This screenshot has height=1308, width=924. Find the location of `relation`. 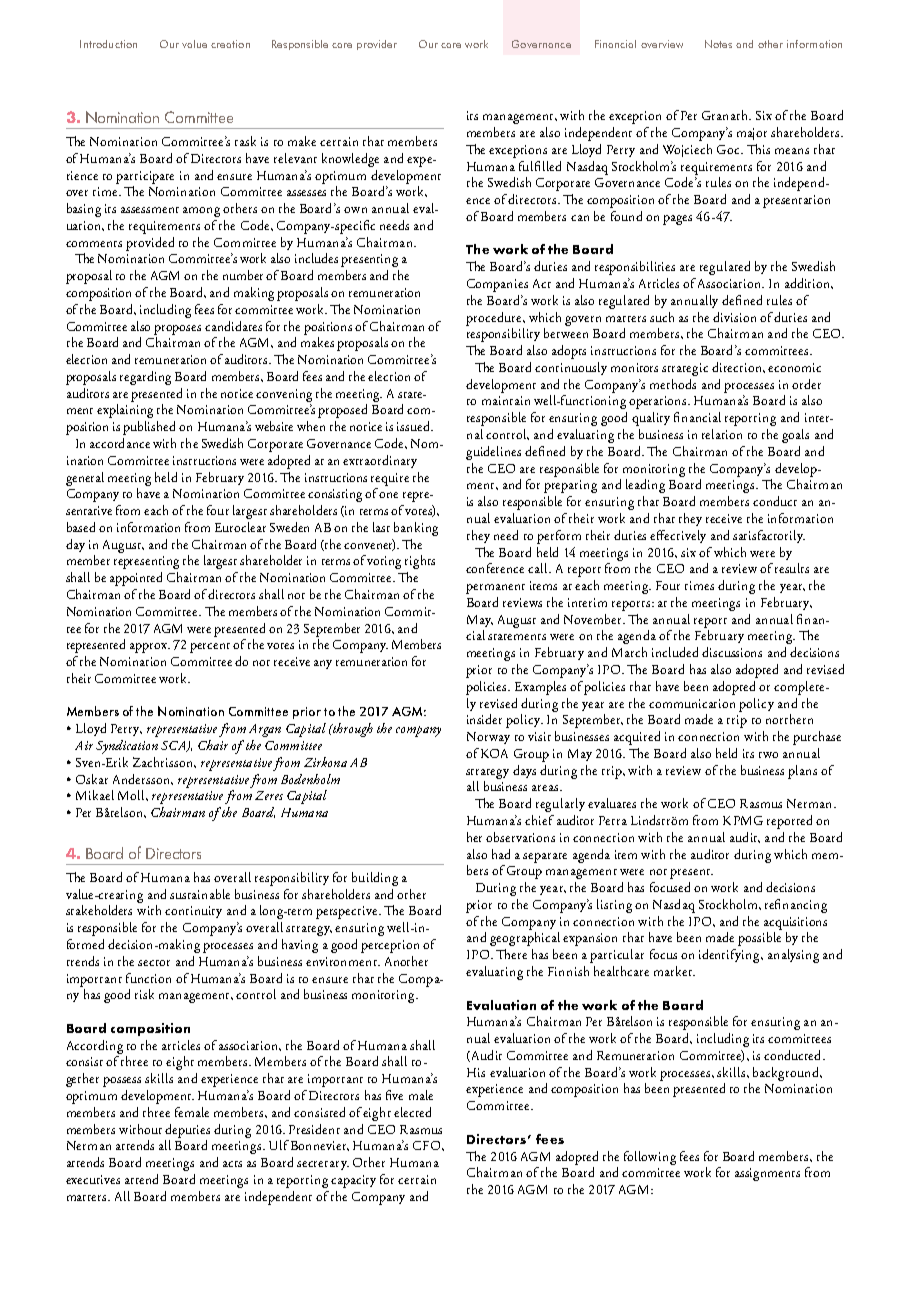

relation is located at coordinates (722, 434).
